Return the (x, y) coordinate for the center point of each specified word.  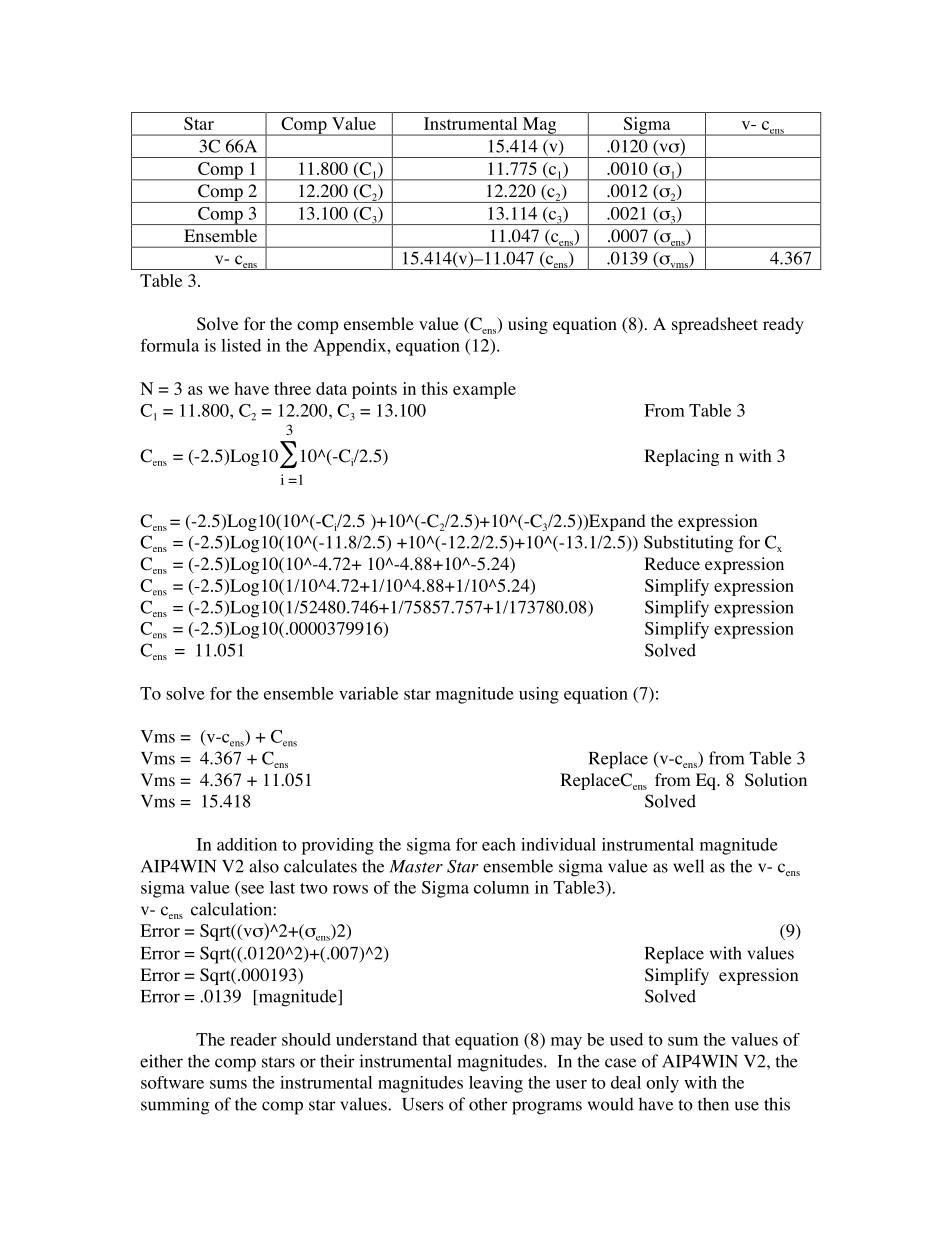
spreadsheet (715, 325)
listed (241, 345)
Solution (776, 780)
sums (228, 1084)
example (484, 390)
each (499, 844)
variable (368, 693)
